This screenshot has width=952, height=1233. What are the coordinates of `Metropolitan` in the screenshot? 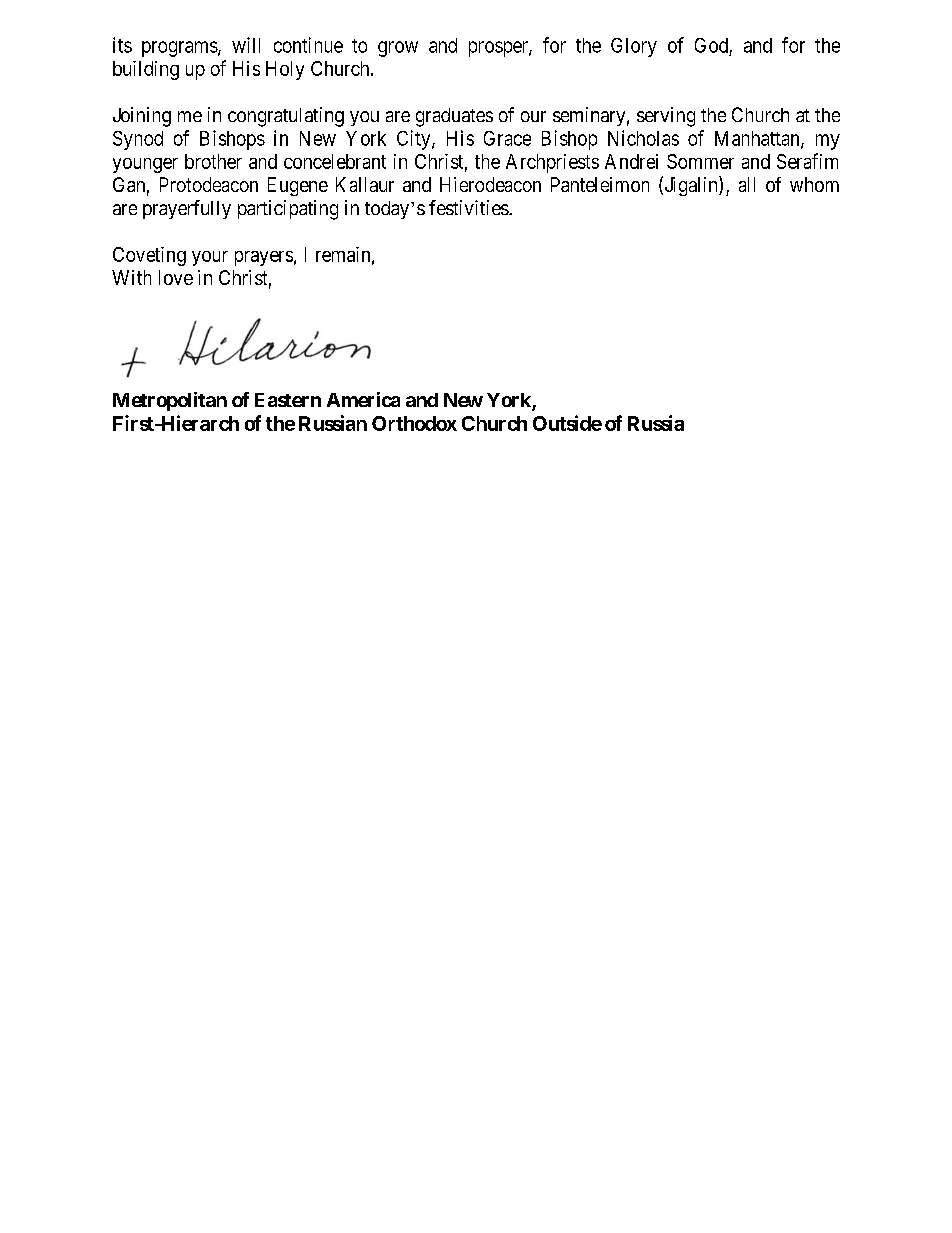 It's located at (170, 401).
